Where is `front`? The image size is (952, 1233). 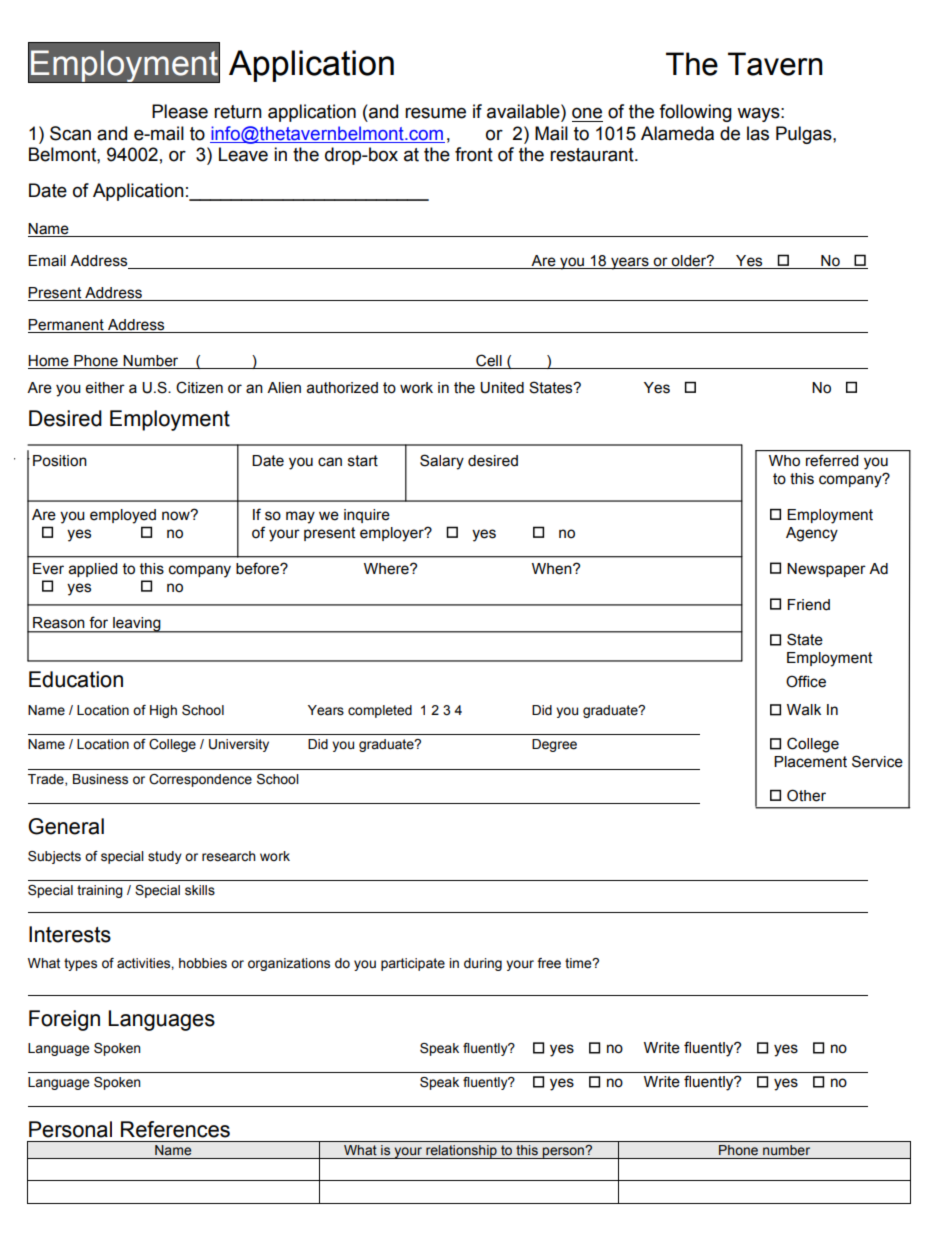
front is located at coordinates (474, 154).
